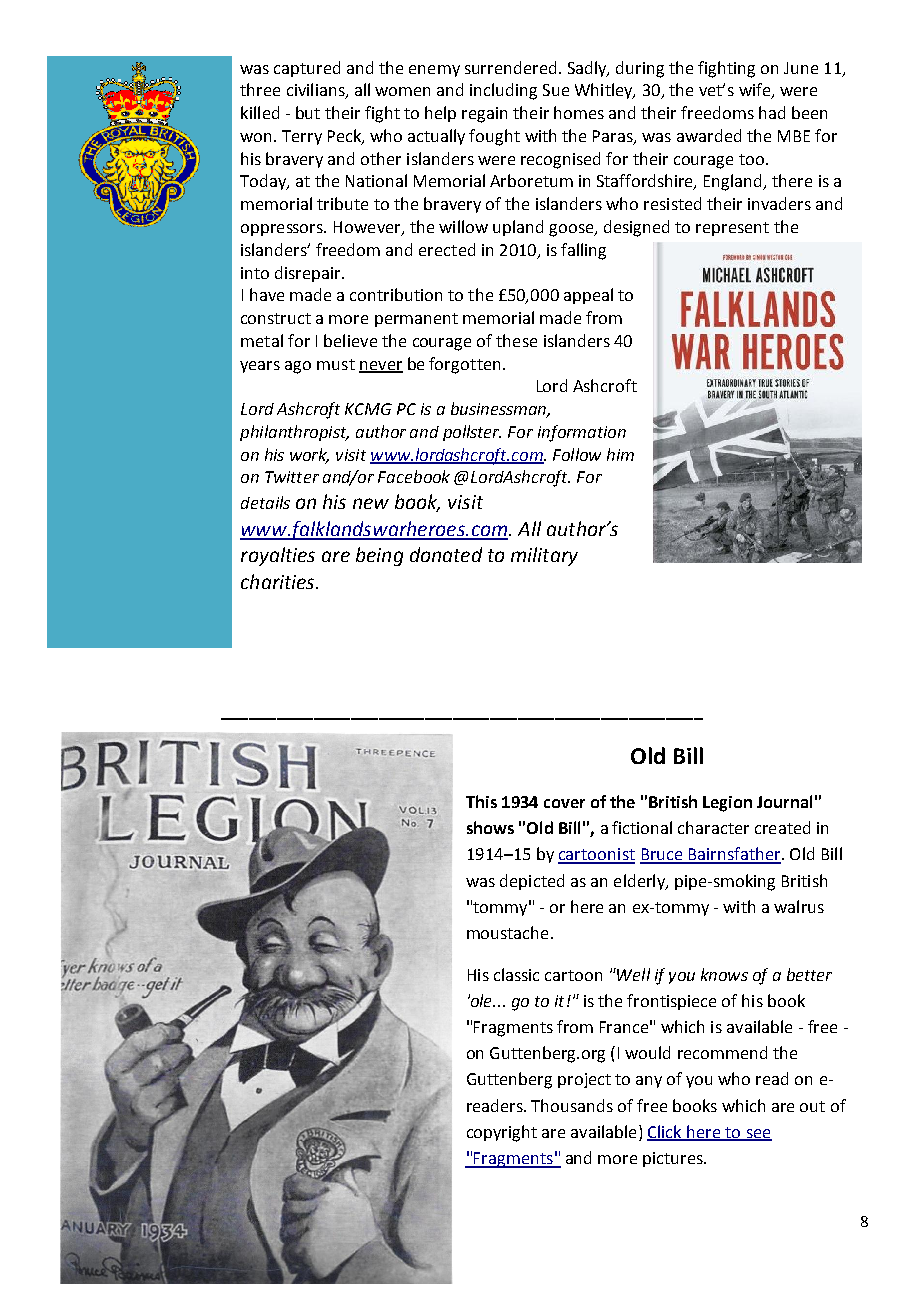  I want to click on shows, so click(490, 827).
